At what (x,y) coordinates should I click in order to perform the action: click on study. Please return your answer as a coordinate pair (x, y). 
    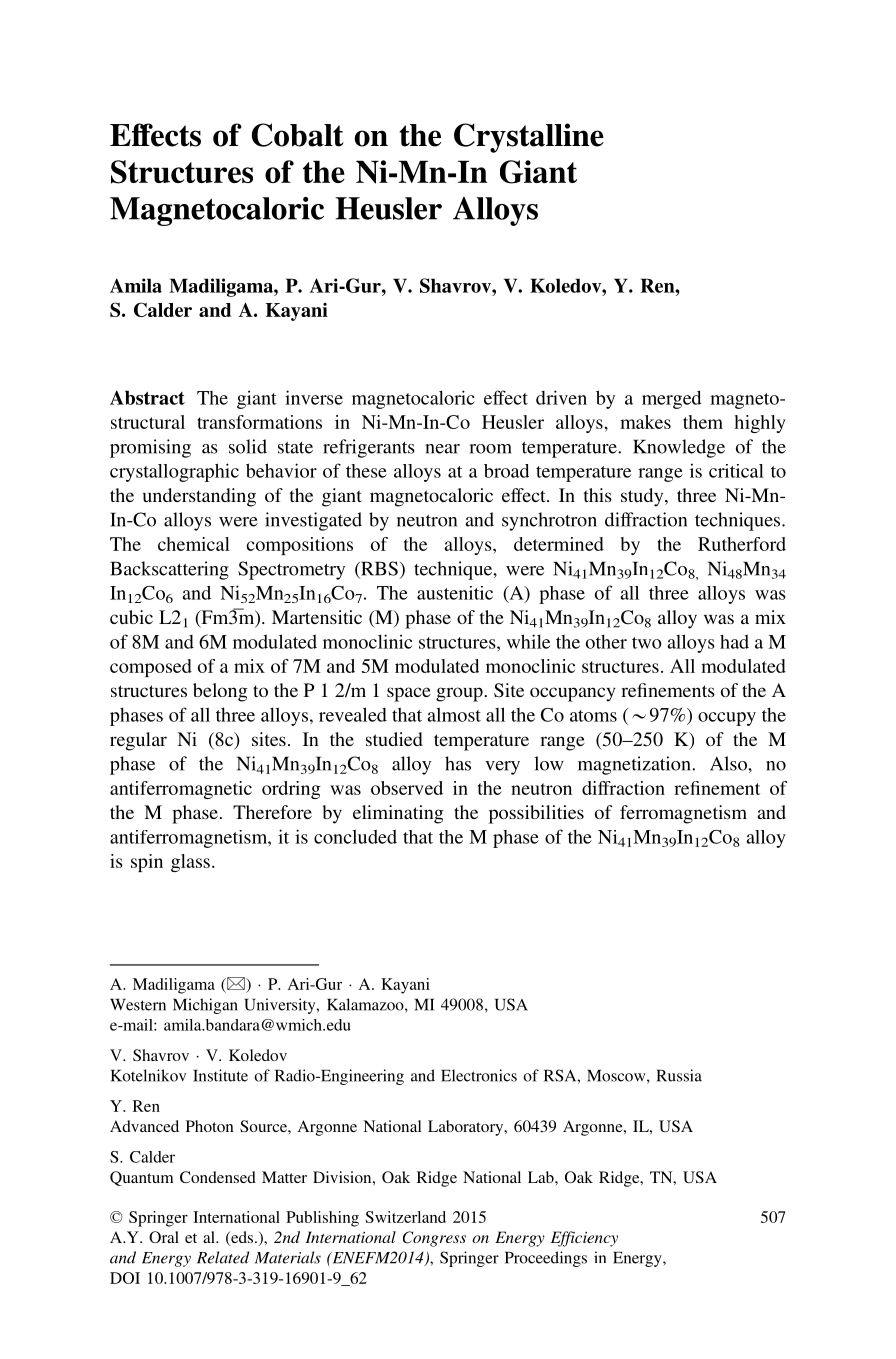
    Looking at the image, I should click on (643, 497).
